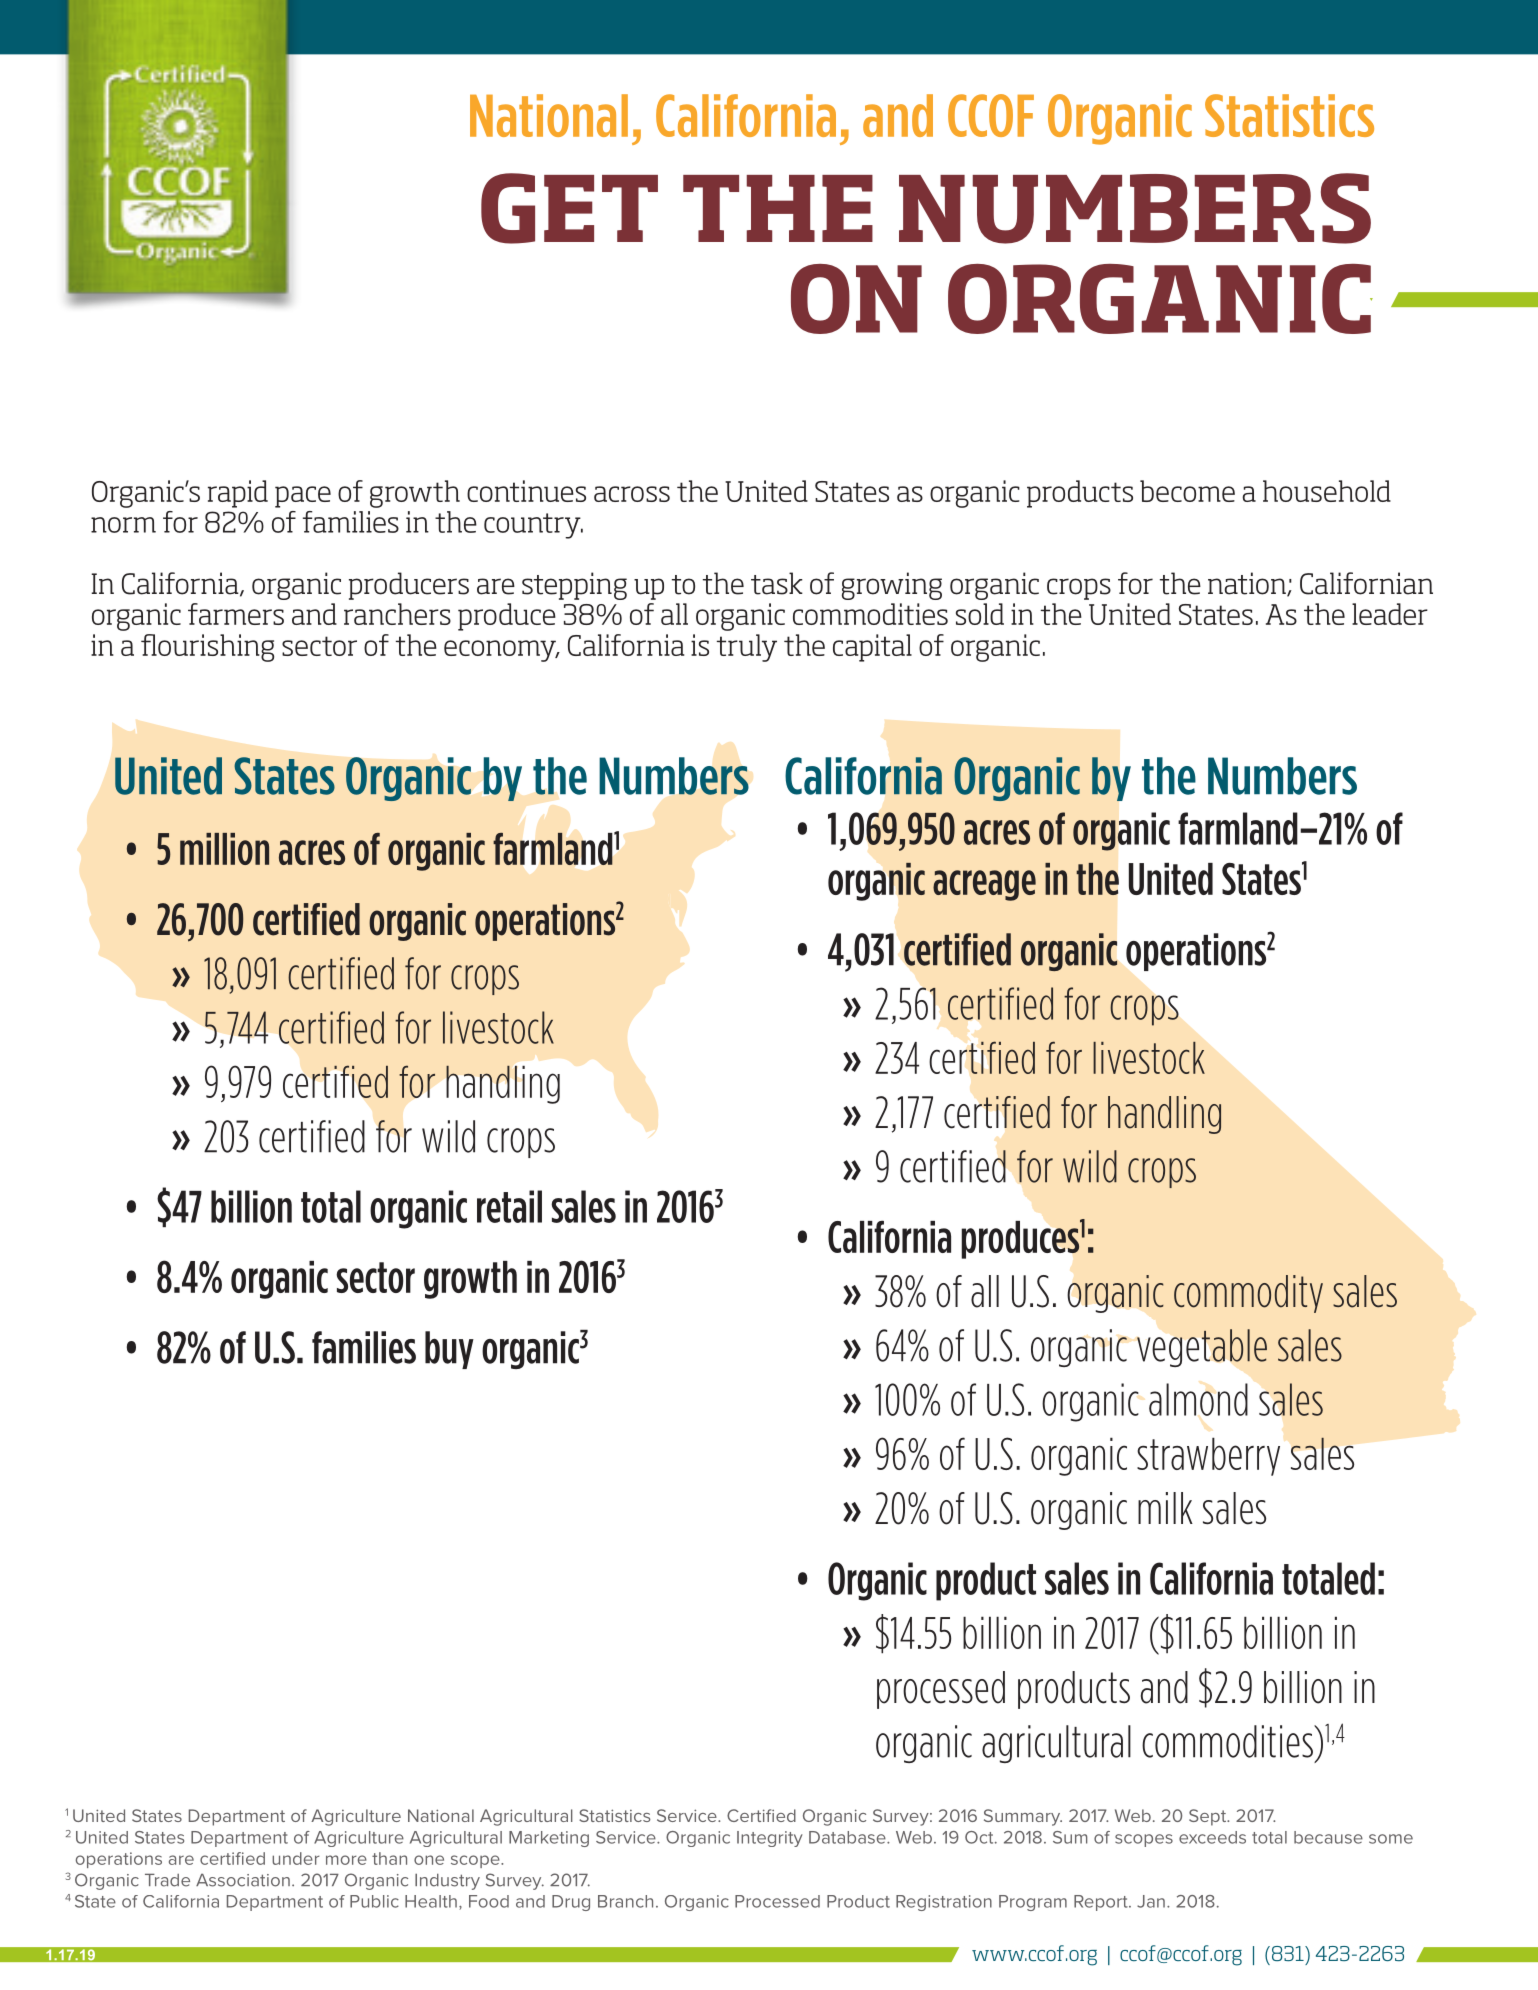 The image size is (1538, 1990). Describe the element at coordinates (449, 1350) in the screenshot. I see `buy` at that location.
